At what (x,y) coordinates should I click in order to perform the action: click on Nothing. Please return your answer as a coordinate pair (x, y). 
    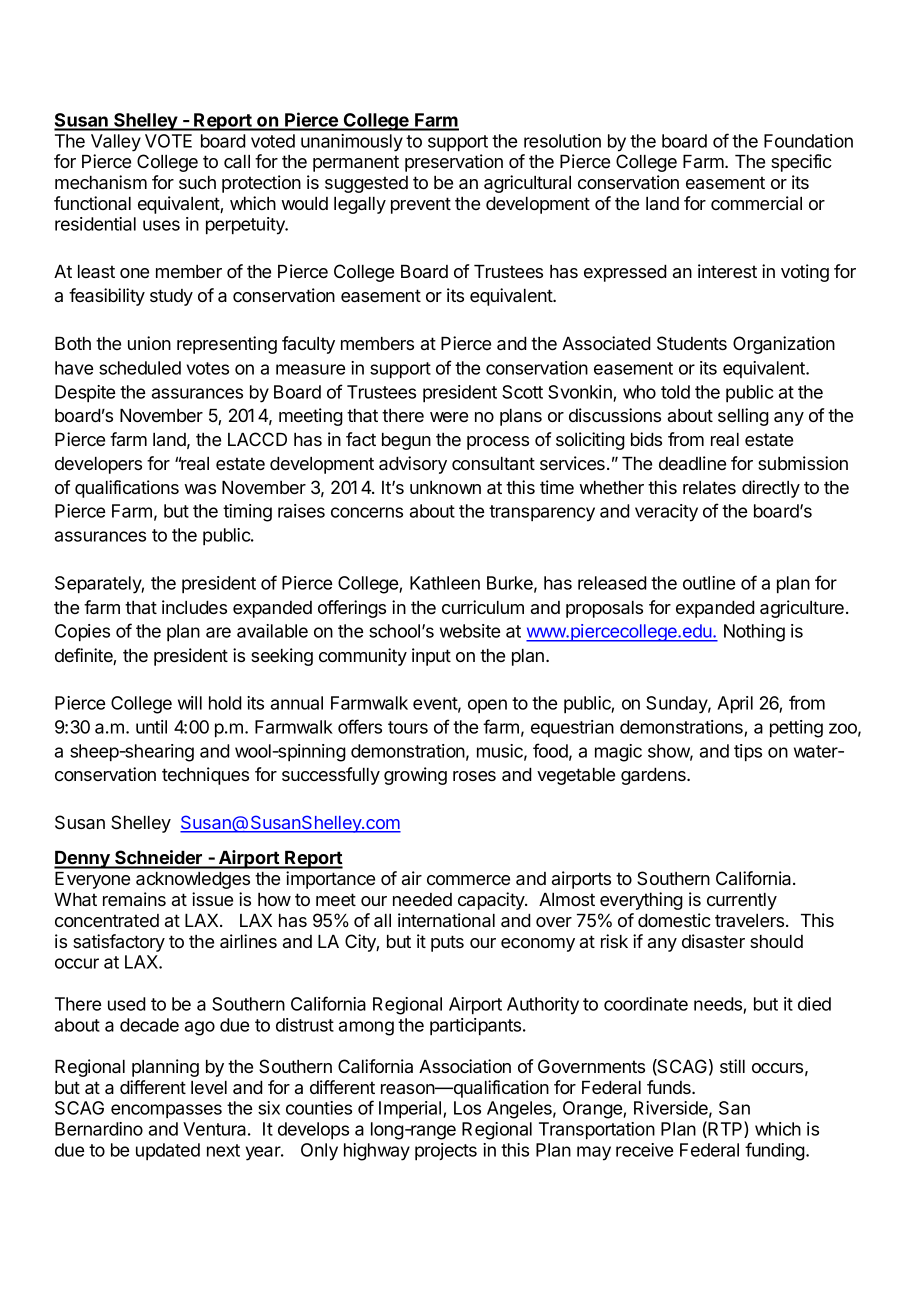
    Looking at the image, I should click on (754, 633).
